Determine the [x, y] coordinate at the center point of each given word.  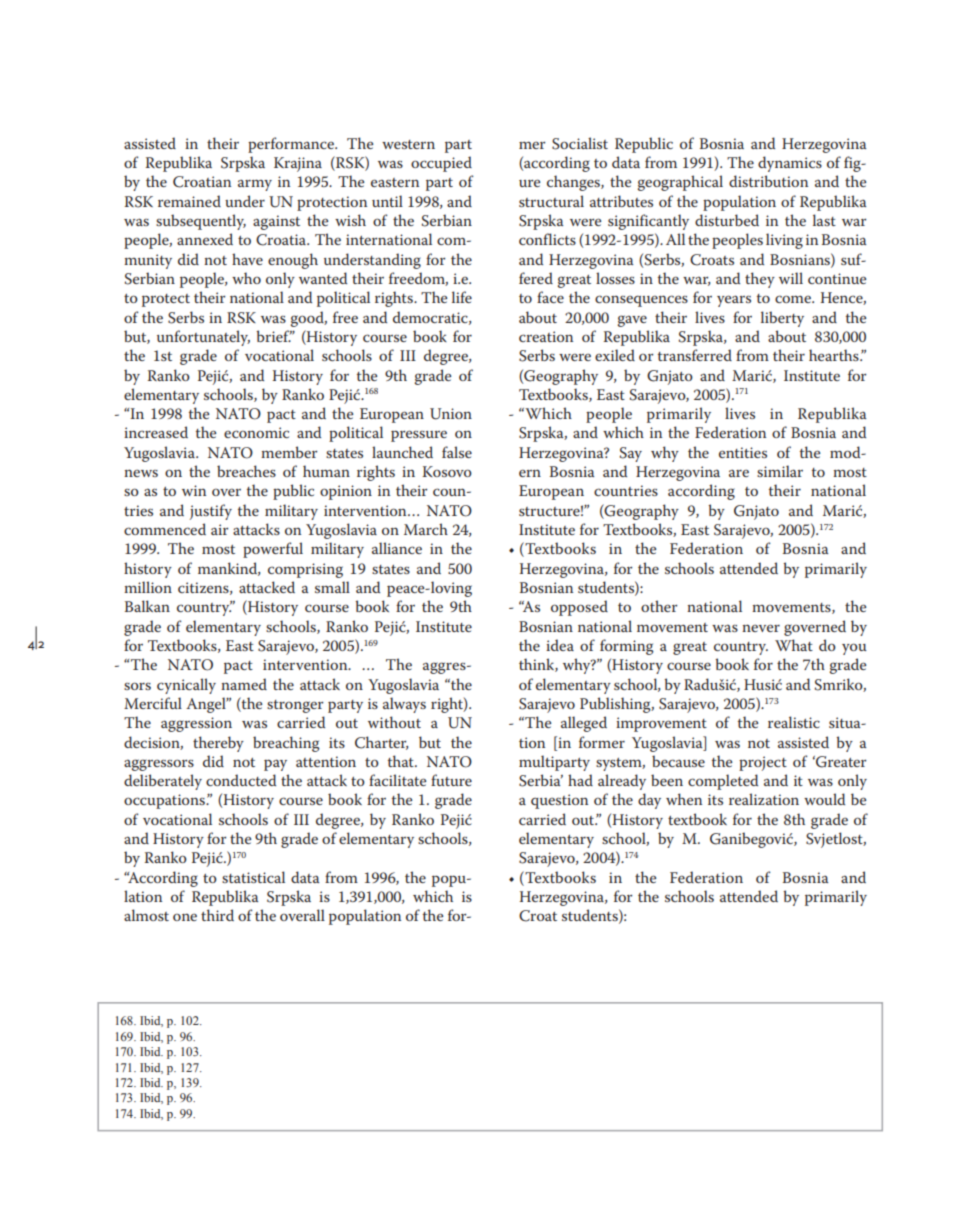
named [244, 684]
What [794, 645]
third [217, 915]
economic [256, 432]
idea [560, 645]
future [451, 780]
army [255, 185]
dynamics [790, 164]
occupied [441, 164]
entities [743, 452]
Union [451, 414]
